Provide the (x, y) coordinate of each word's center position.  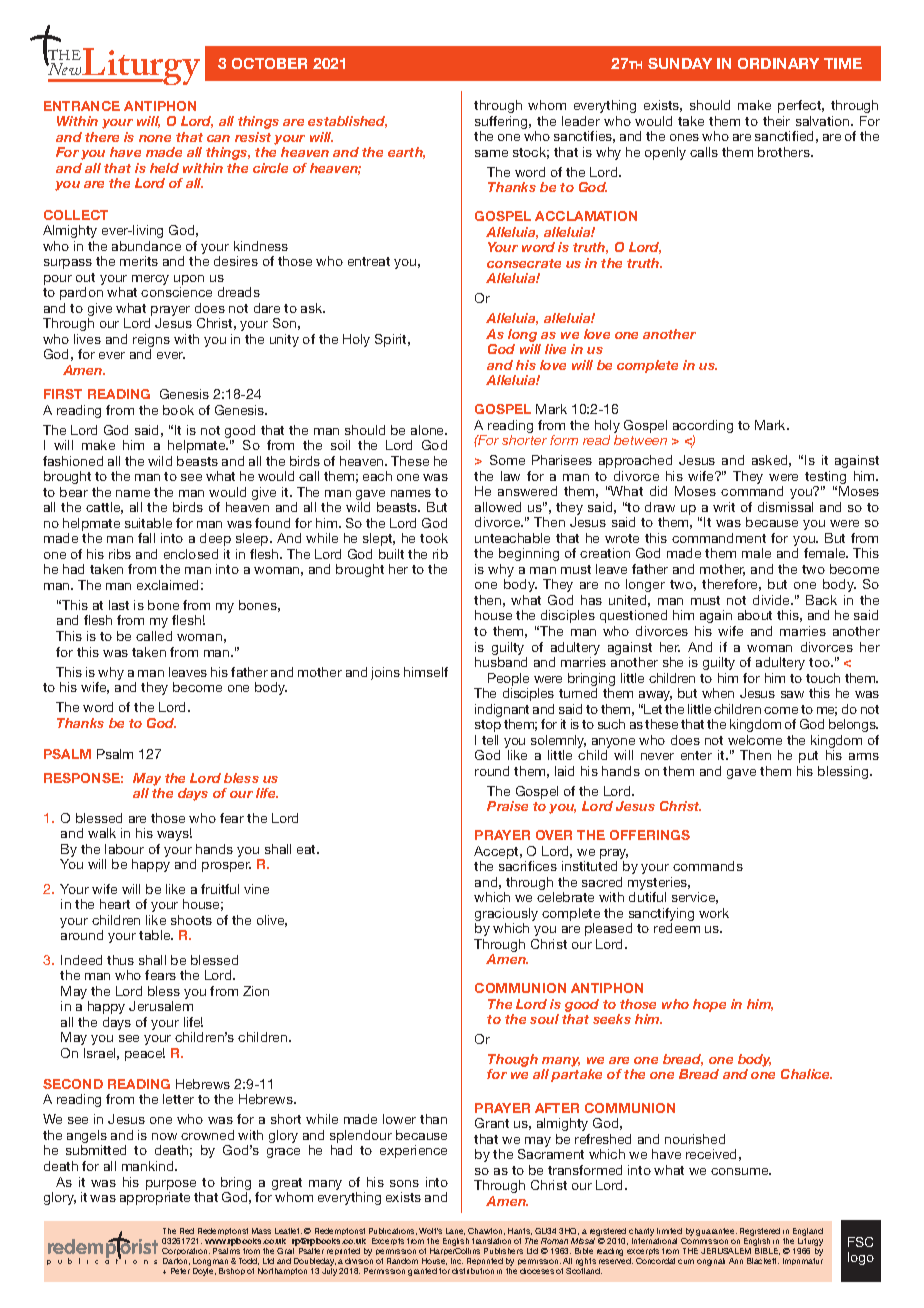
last (119, 605)
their (776, 121)
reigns (151, 342)
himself (426, 672)
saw (792, 694)
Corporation (186, 1251)
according (703, 428)
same (491, 153)
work (714, 913)
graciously (506, 916)
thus (120, 960)
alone (429, 430)
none (155, 138)
